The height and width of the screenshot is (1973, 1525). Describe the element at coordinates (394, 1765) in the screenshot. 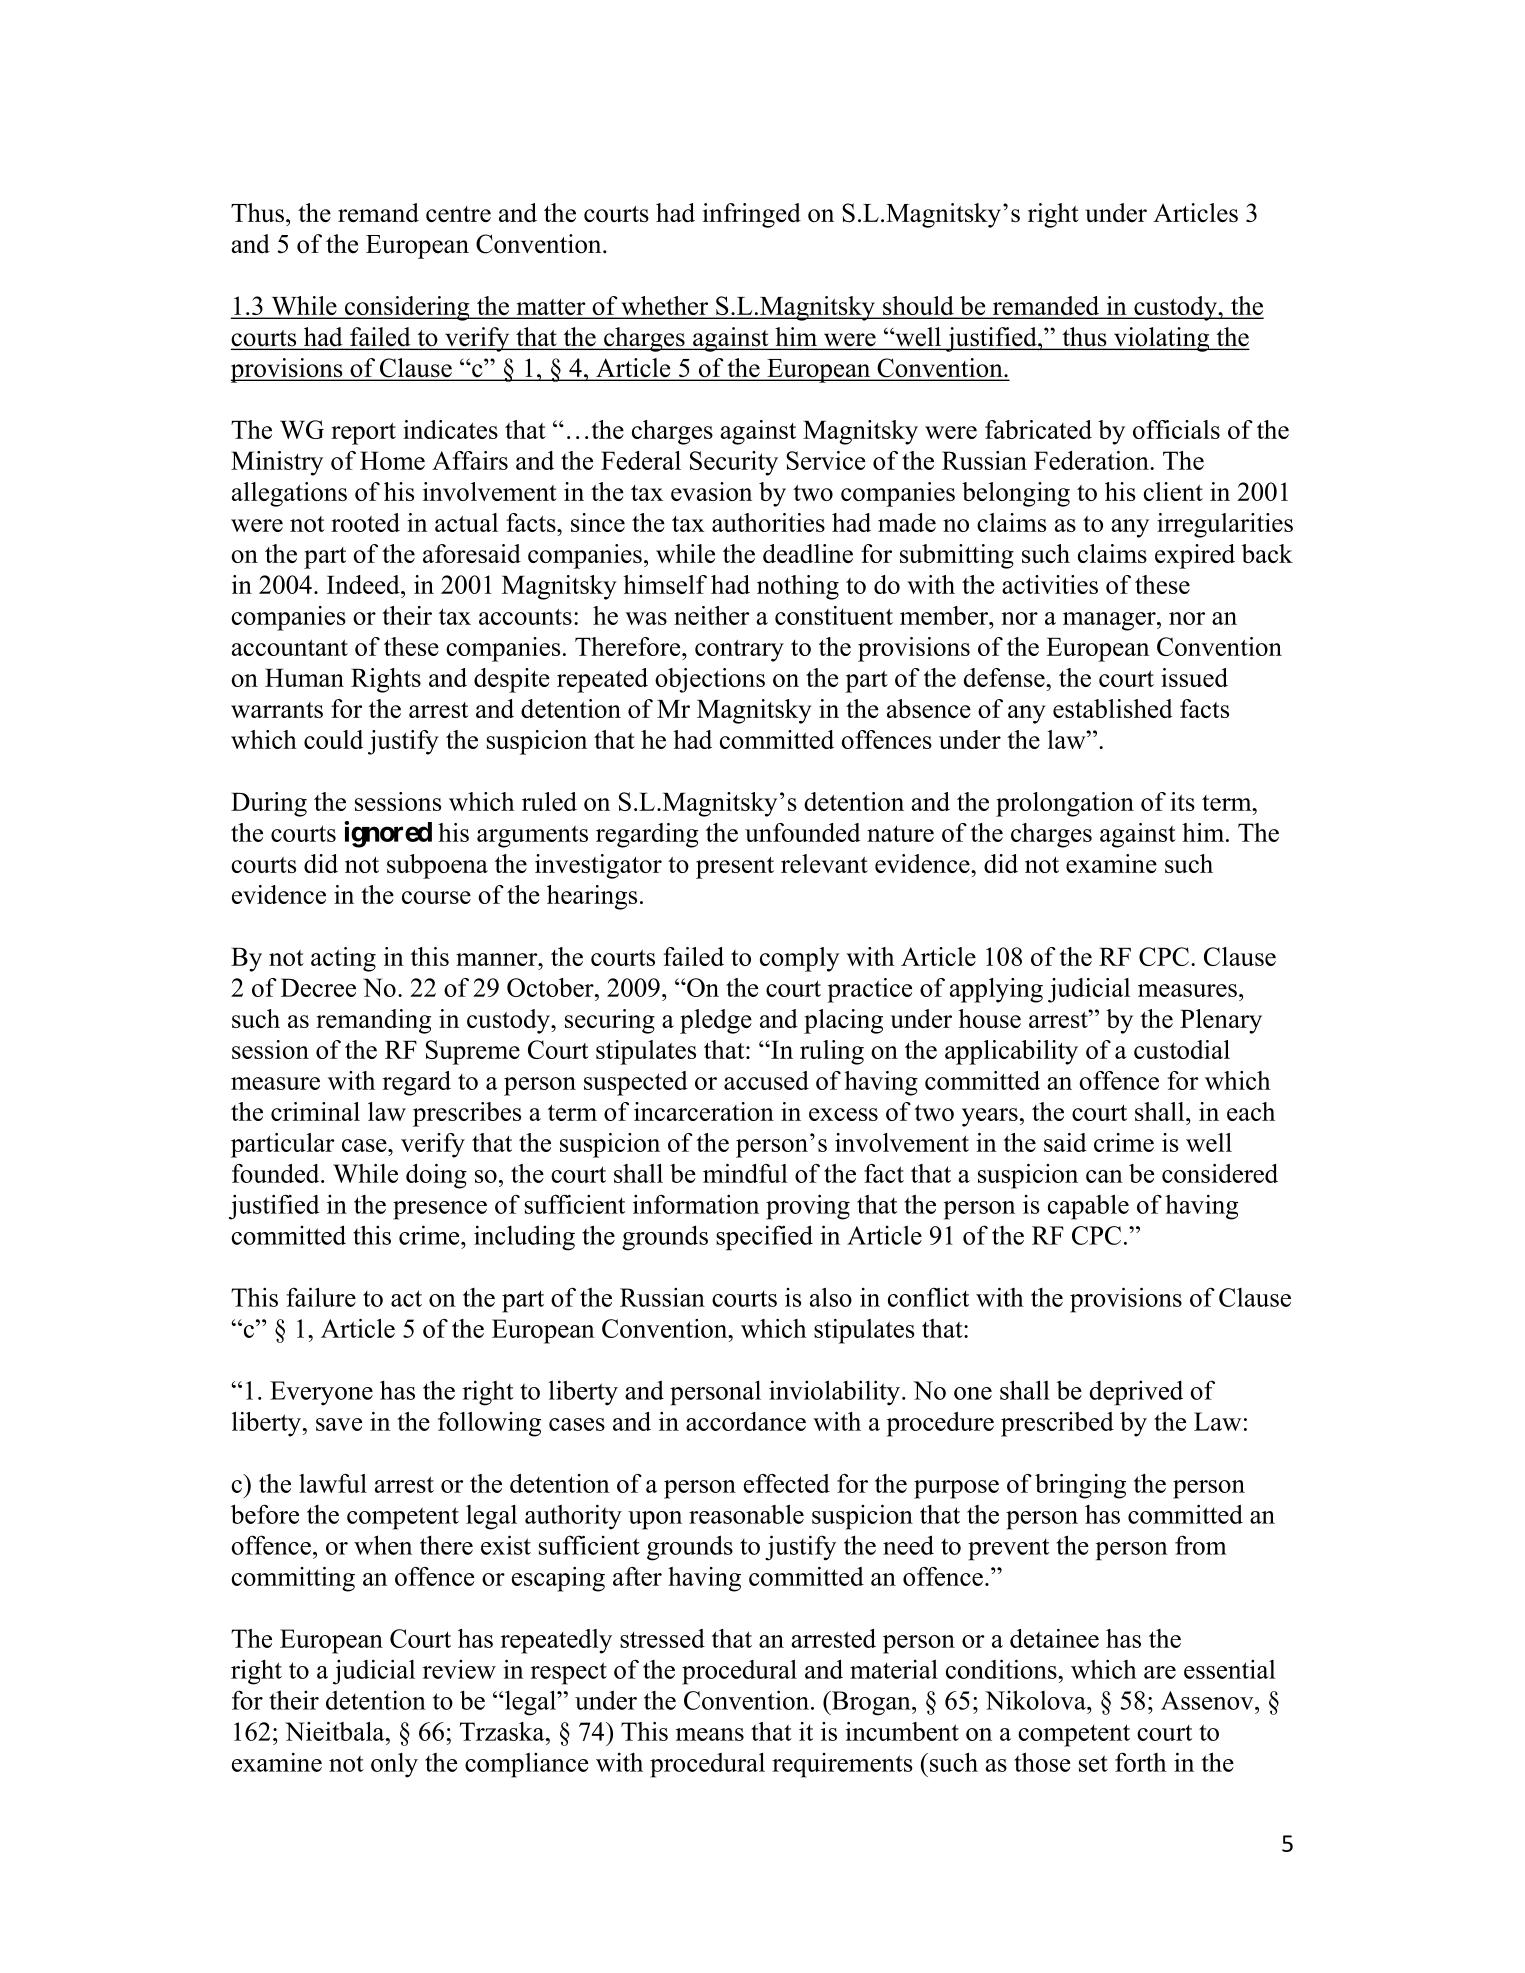

I see `only` at that location.
